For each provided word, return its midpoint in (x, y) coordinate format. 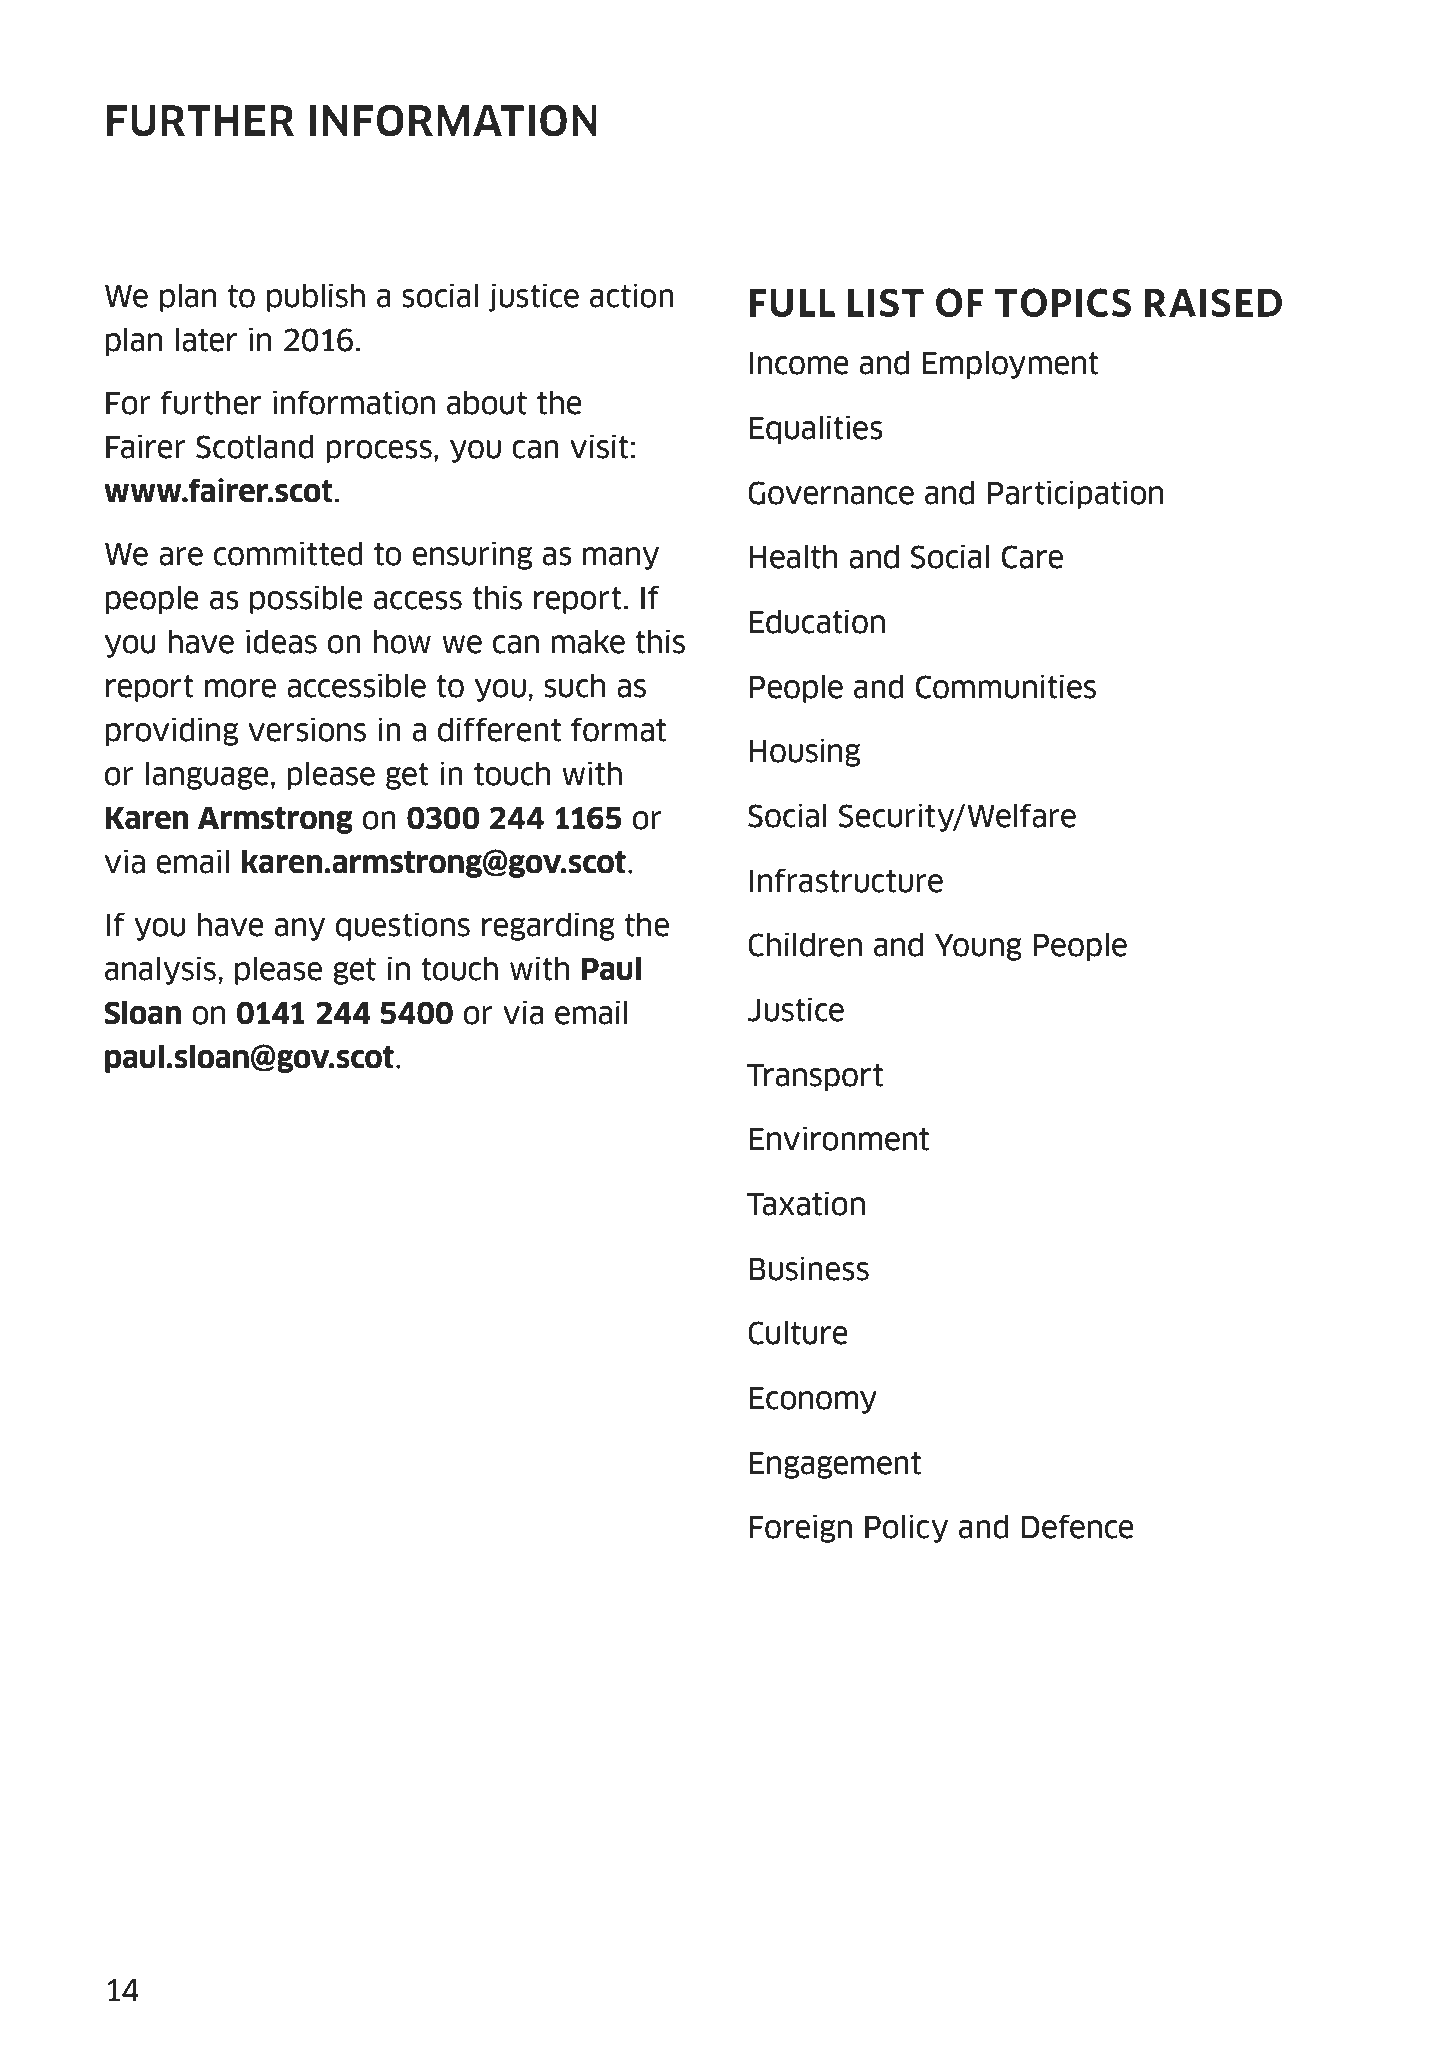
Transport (815, 1077)
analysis (160, 970)
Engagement (835, 1465)
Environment (839, 1138)
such (575, 686)
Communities (1006, 686)
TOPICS (1063, 303)
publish (316, 297)
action (632, 295)
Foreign (800, 1528)
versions (307, 729)
